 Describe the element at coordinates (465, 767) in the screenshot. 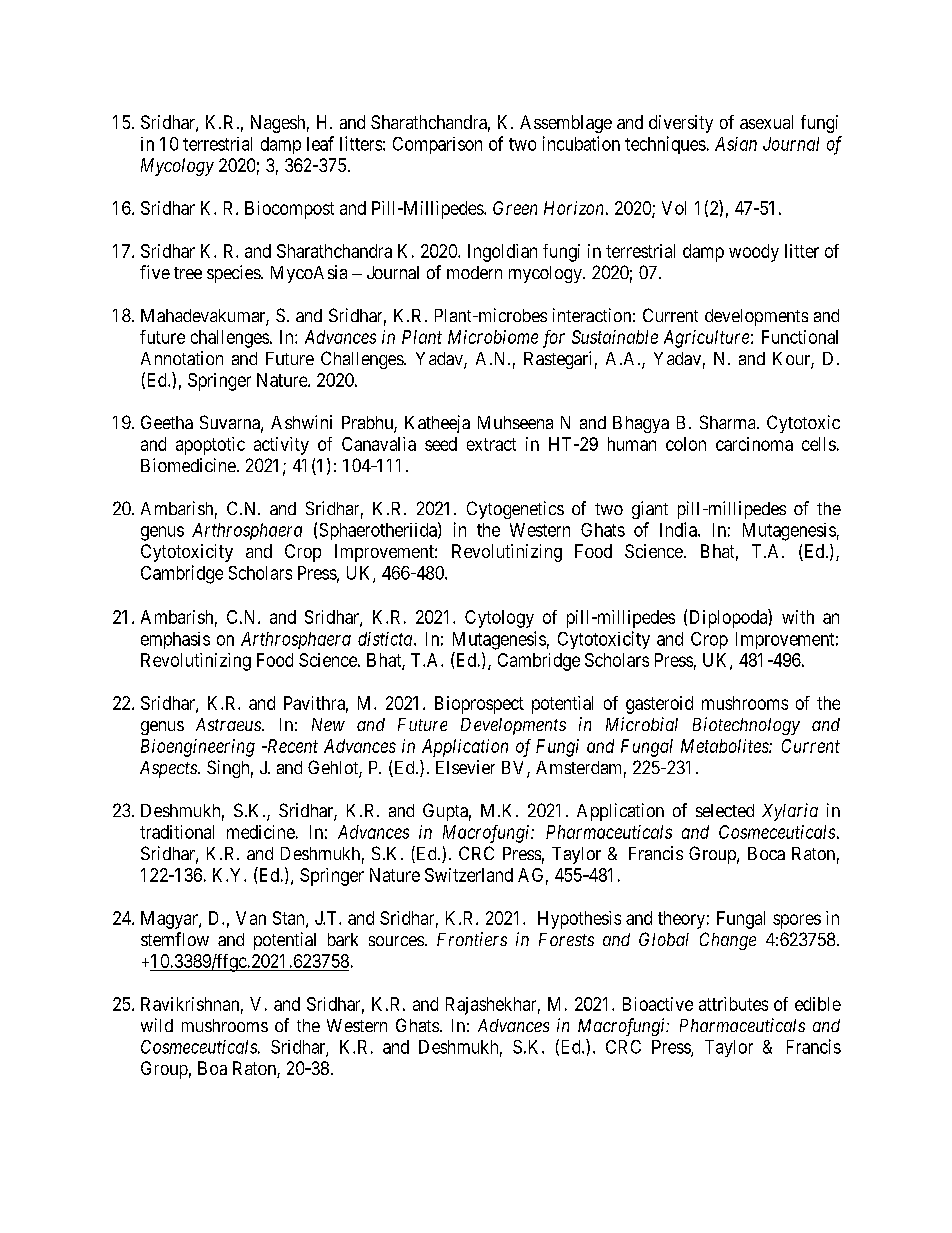

I see `Elsevier` at that location.
